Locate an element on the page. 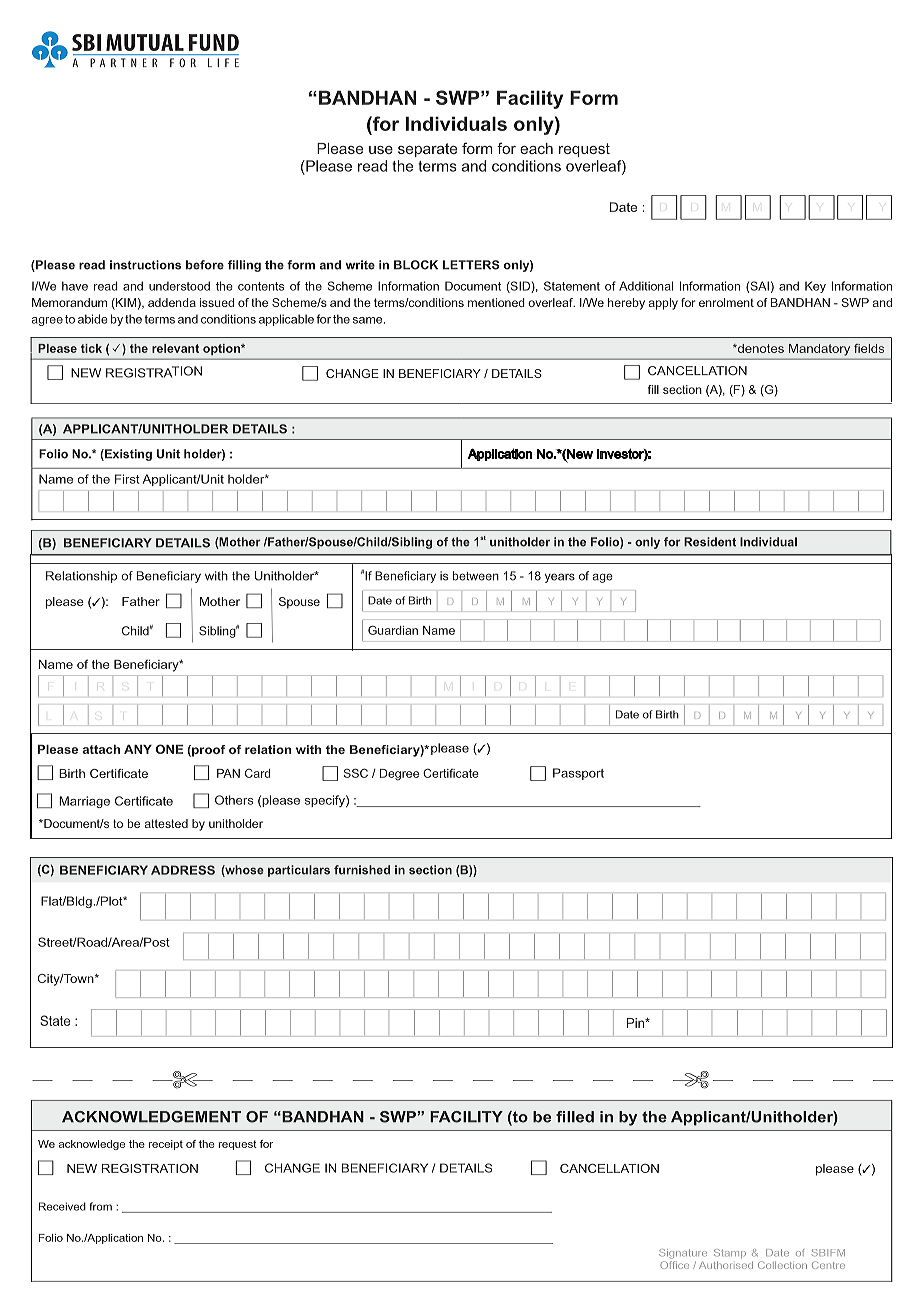 The image size is (924, 1308). Resident is located at coordinates (710, 542).
